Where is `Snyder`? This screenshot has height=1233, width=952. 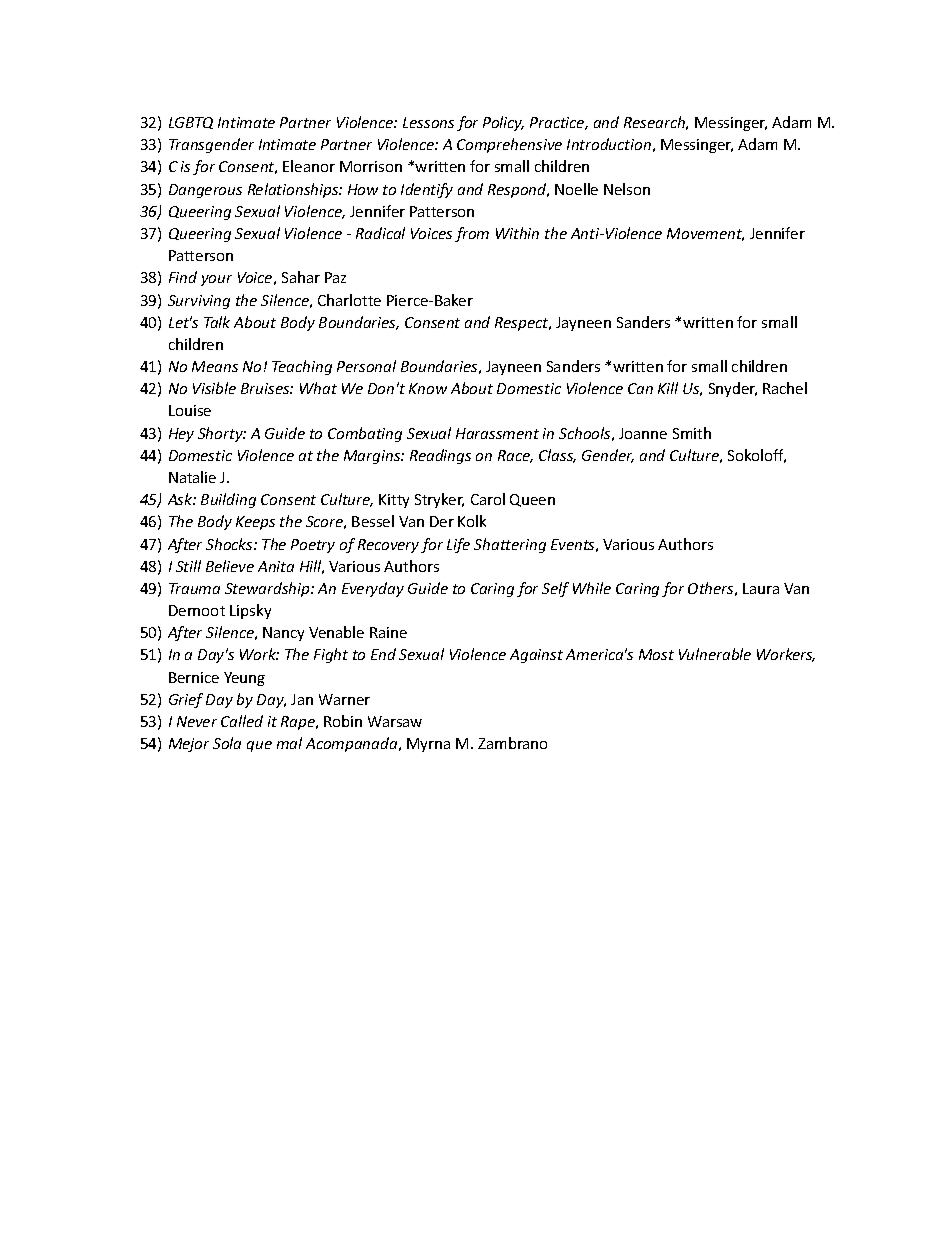
Snyder is located at coordinates (733, 389).
